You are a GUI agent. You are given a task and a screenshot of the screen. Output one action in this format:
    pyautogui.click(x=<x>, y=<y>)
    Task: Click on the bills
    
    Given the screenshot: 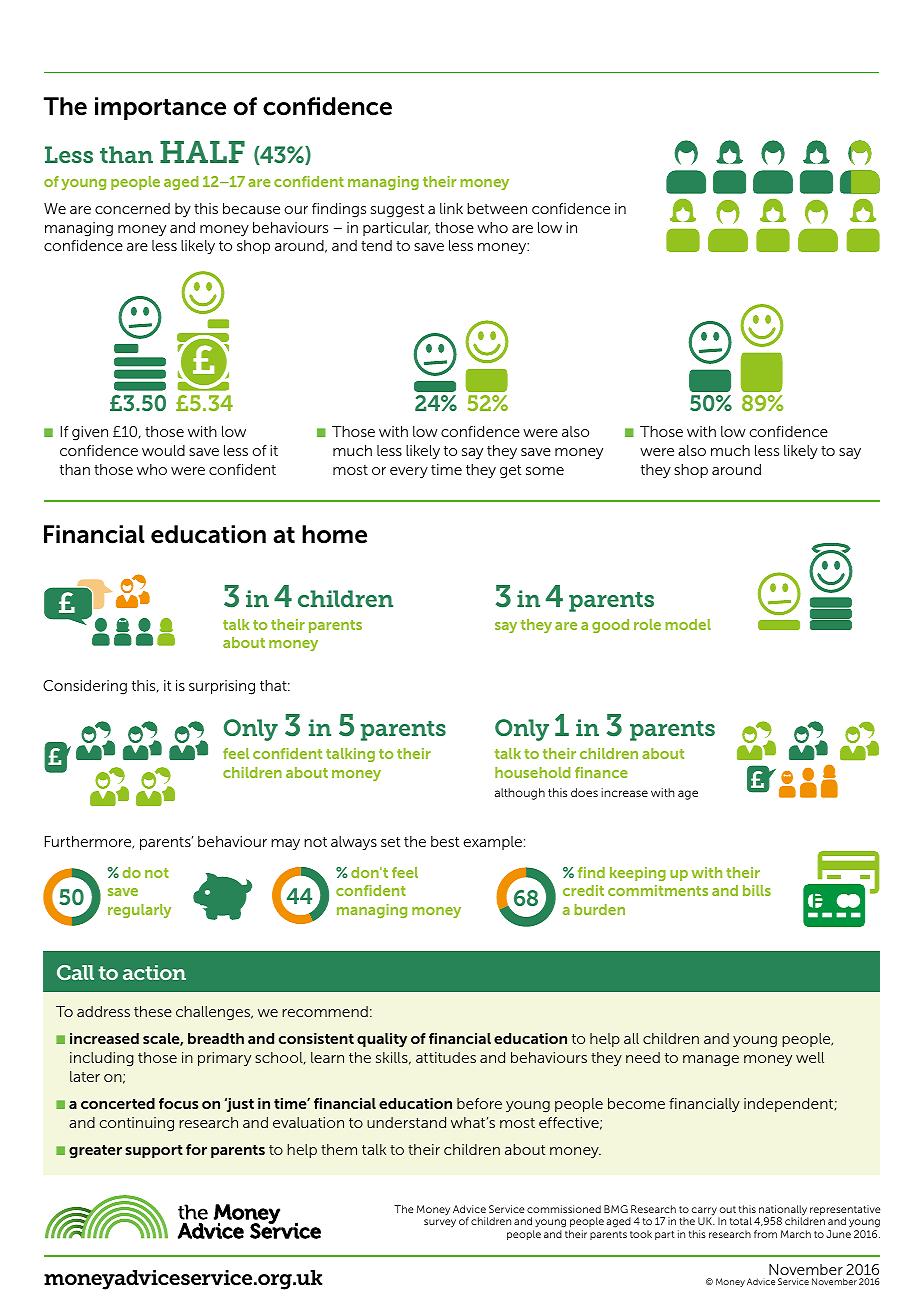 What is the action you would take?
    pyautogui.click(x=757, y=890)
